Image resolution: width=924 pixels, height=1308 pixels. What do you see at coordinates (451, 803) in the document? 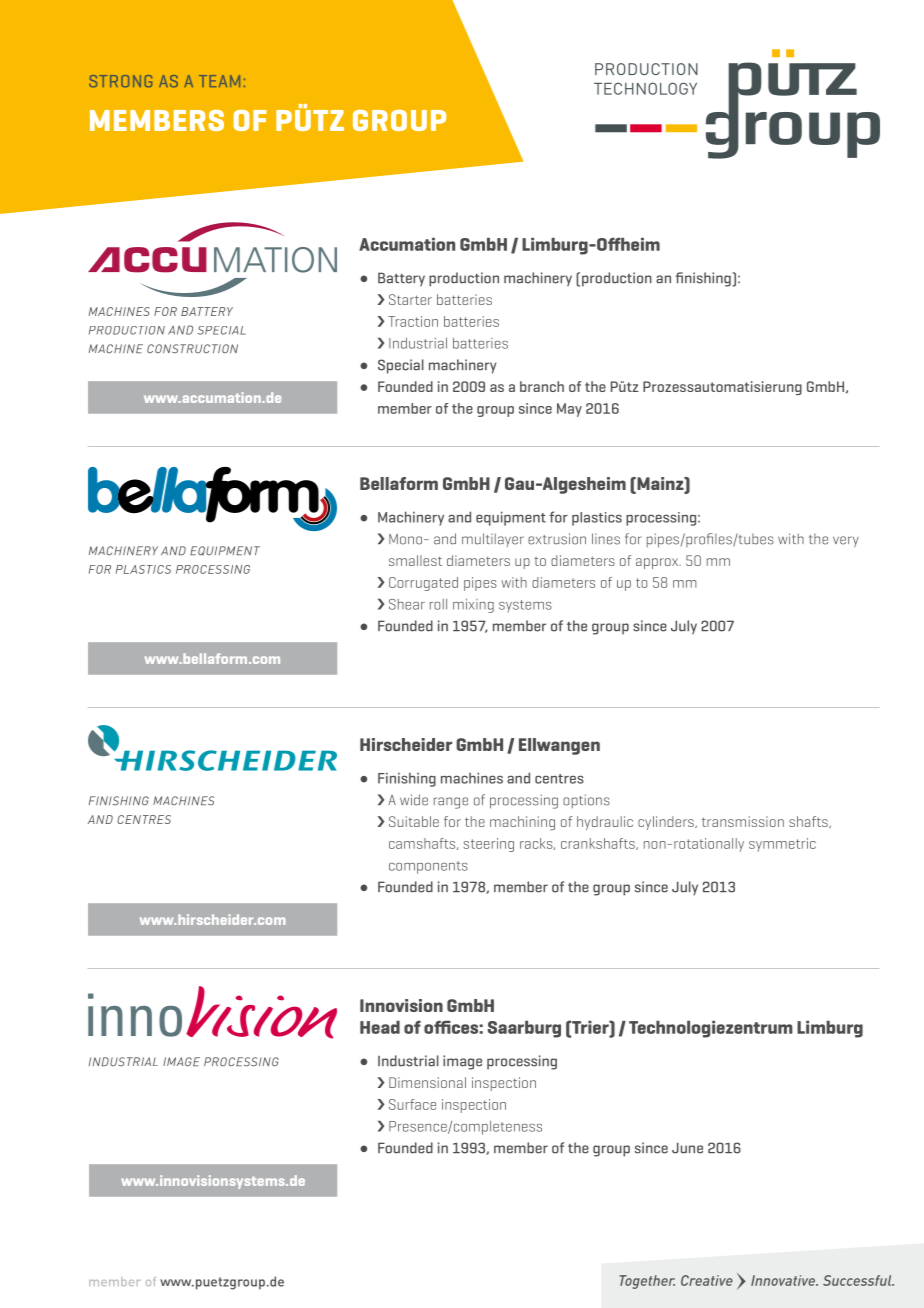
I see `range` at bounding box center [451, 803].
